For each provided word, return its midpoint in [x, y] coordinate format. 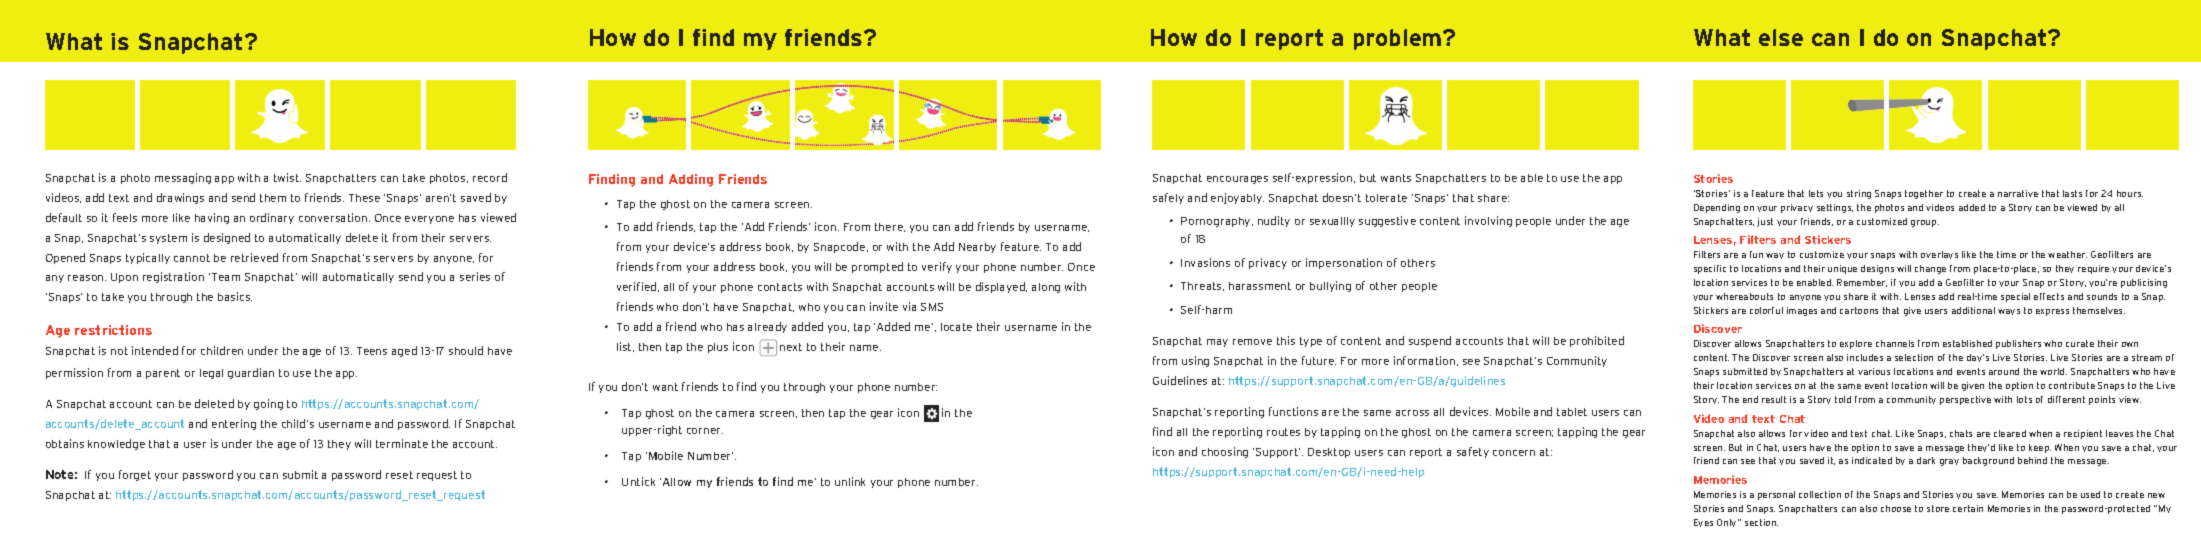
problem [1399, 39]
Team [226, 277]
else [1781, 37]
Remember [1862, 283]
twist [287, 177]
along [1046, 288]
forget [135, 475]
